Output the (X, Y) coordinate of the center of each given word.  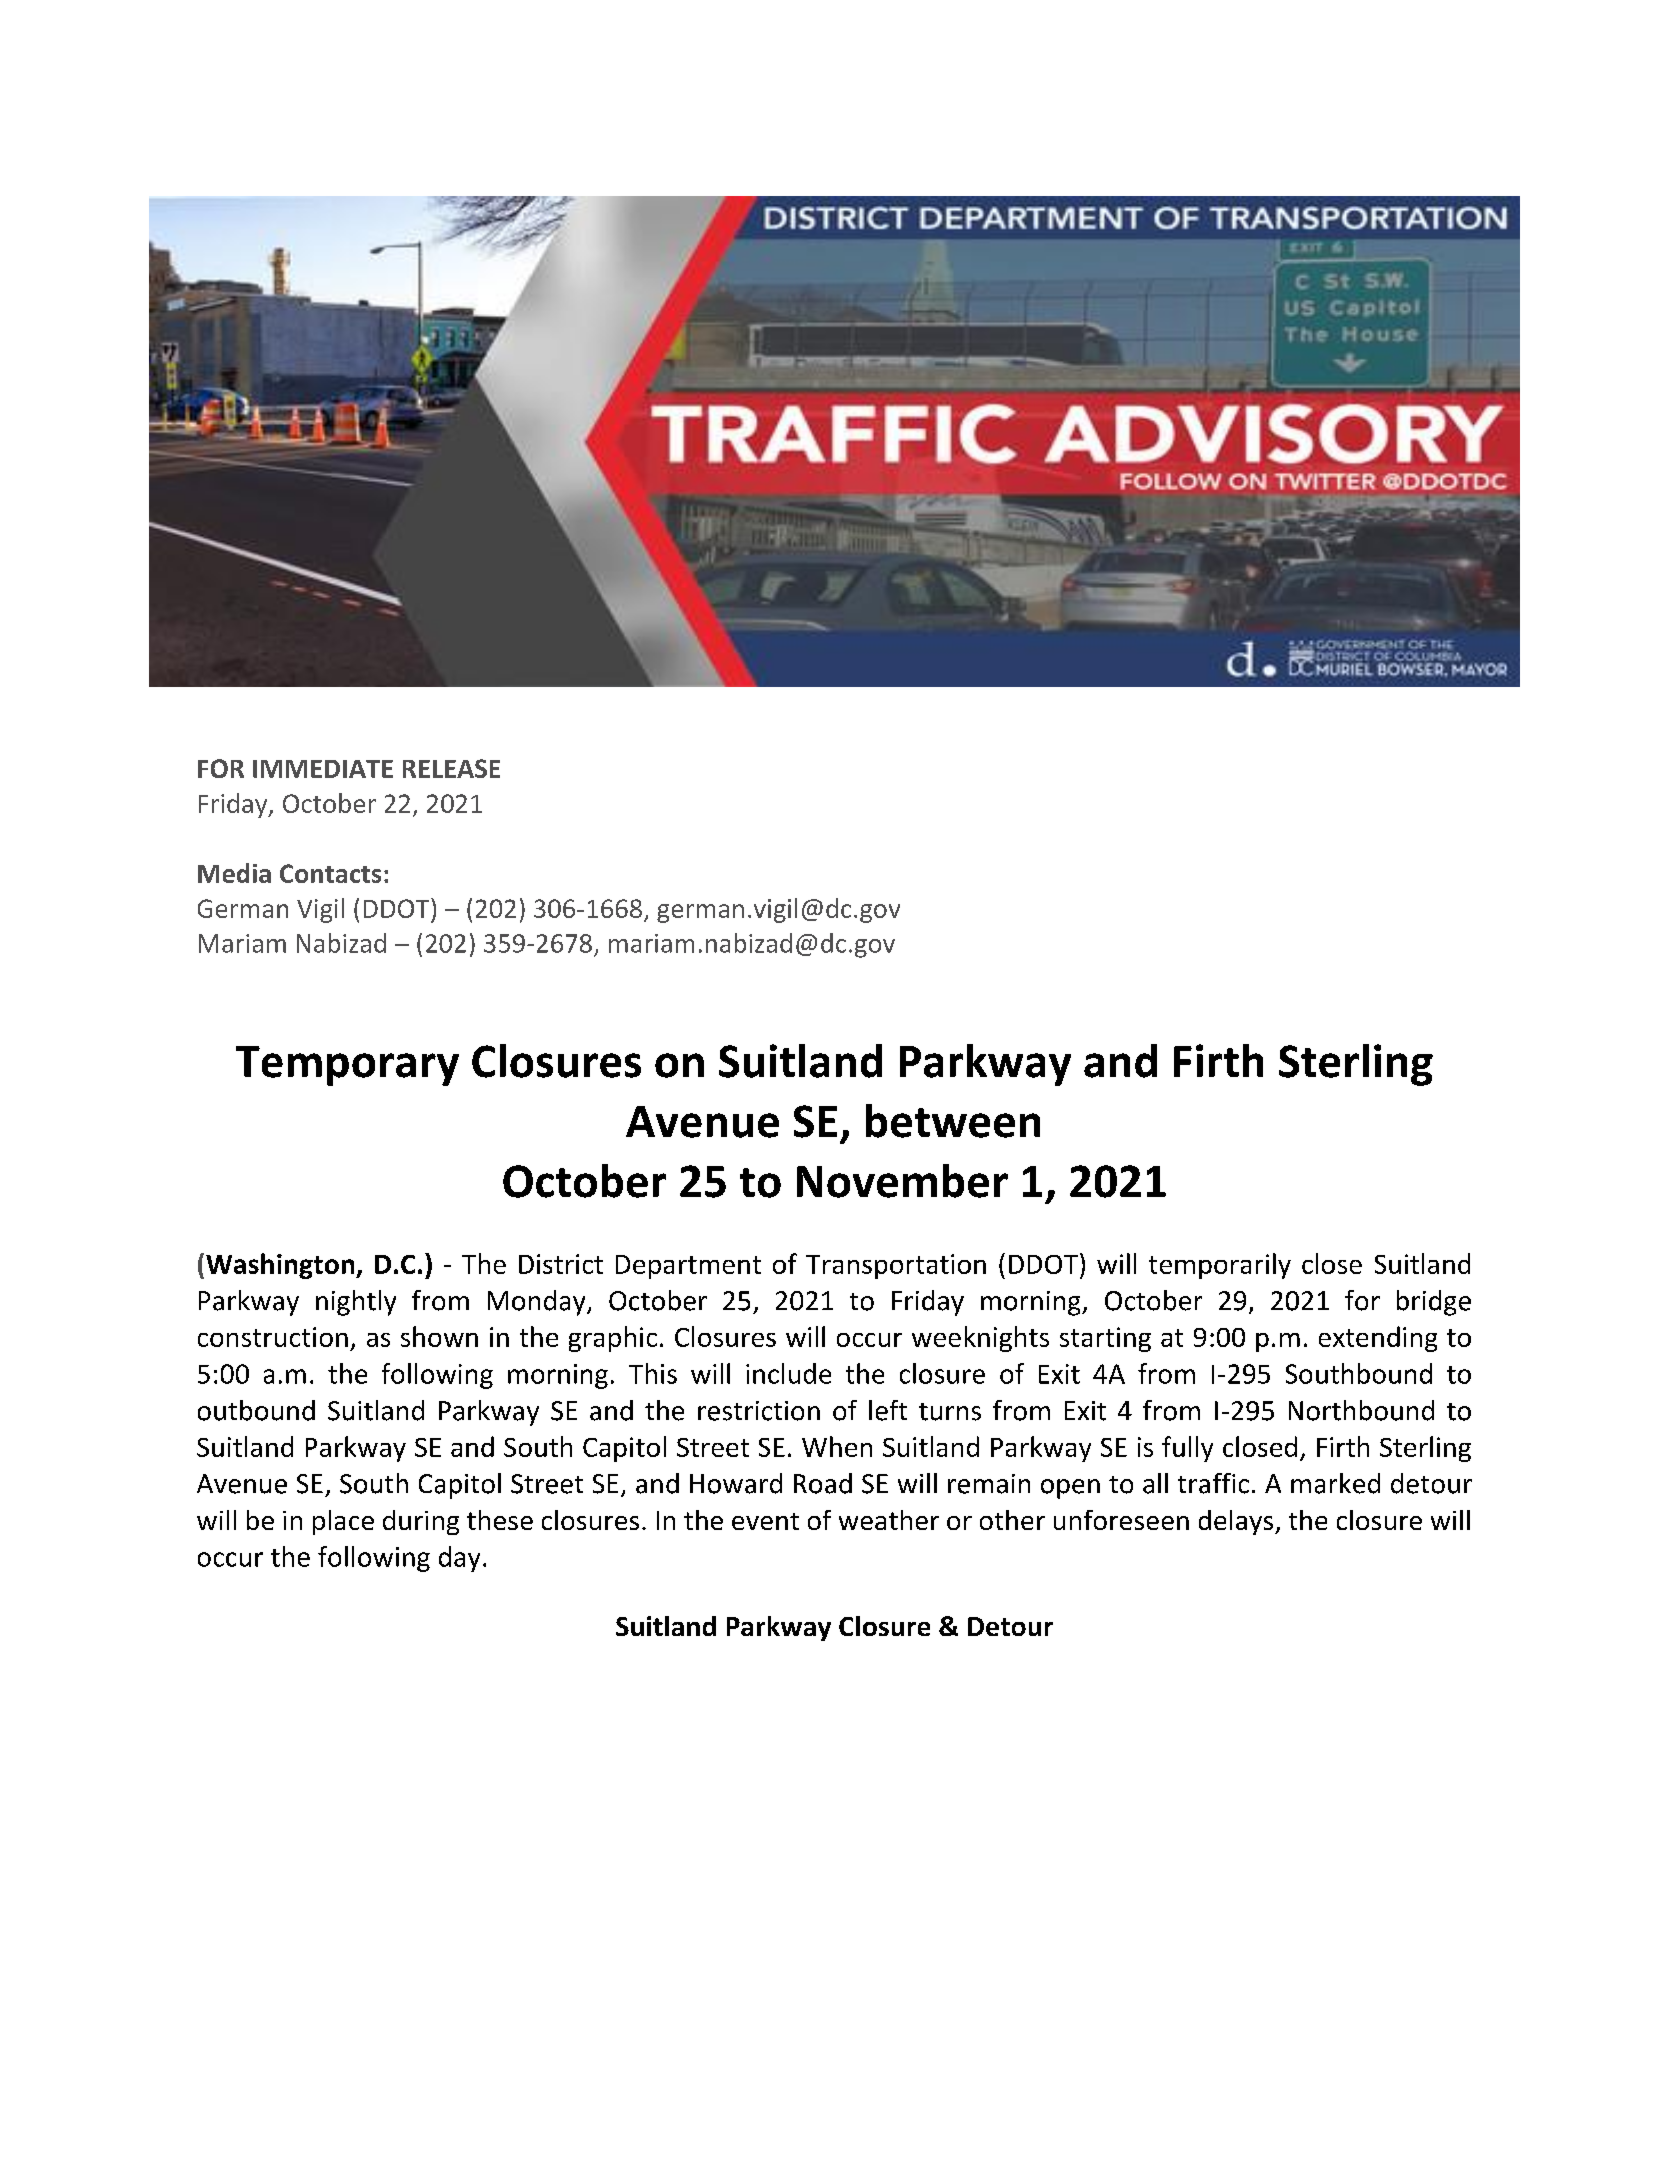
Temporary (347, 1066)
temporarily (1220, 1266)
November (902, 1181)
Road (823, 1483)
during (421, 1522)
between (953, 1121)
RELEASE (451, 768)
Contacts (330, 873)
